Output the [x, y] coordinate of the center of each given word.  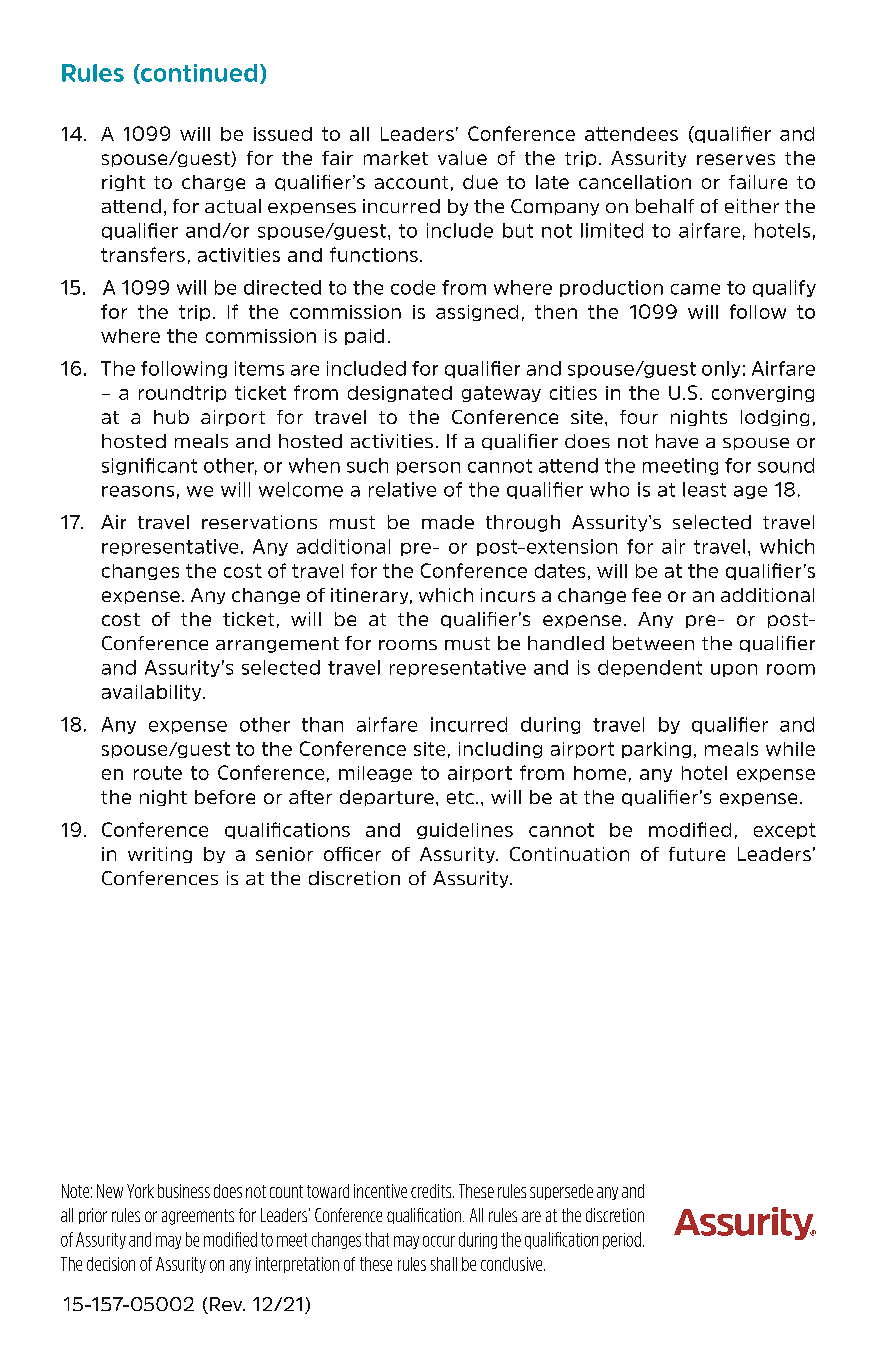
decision [111, 1264]
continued [198, 74]
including [500, 750]
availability [153, 693]
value [462, 158]
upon [734, 670]
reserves [736, 159]
